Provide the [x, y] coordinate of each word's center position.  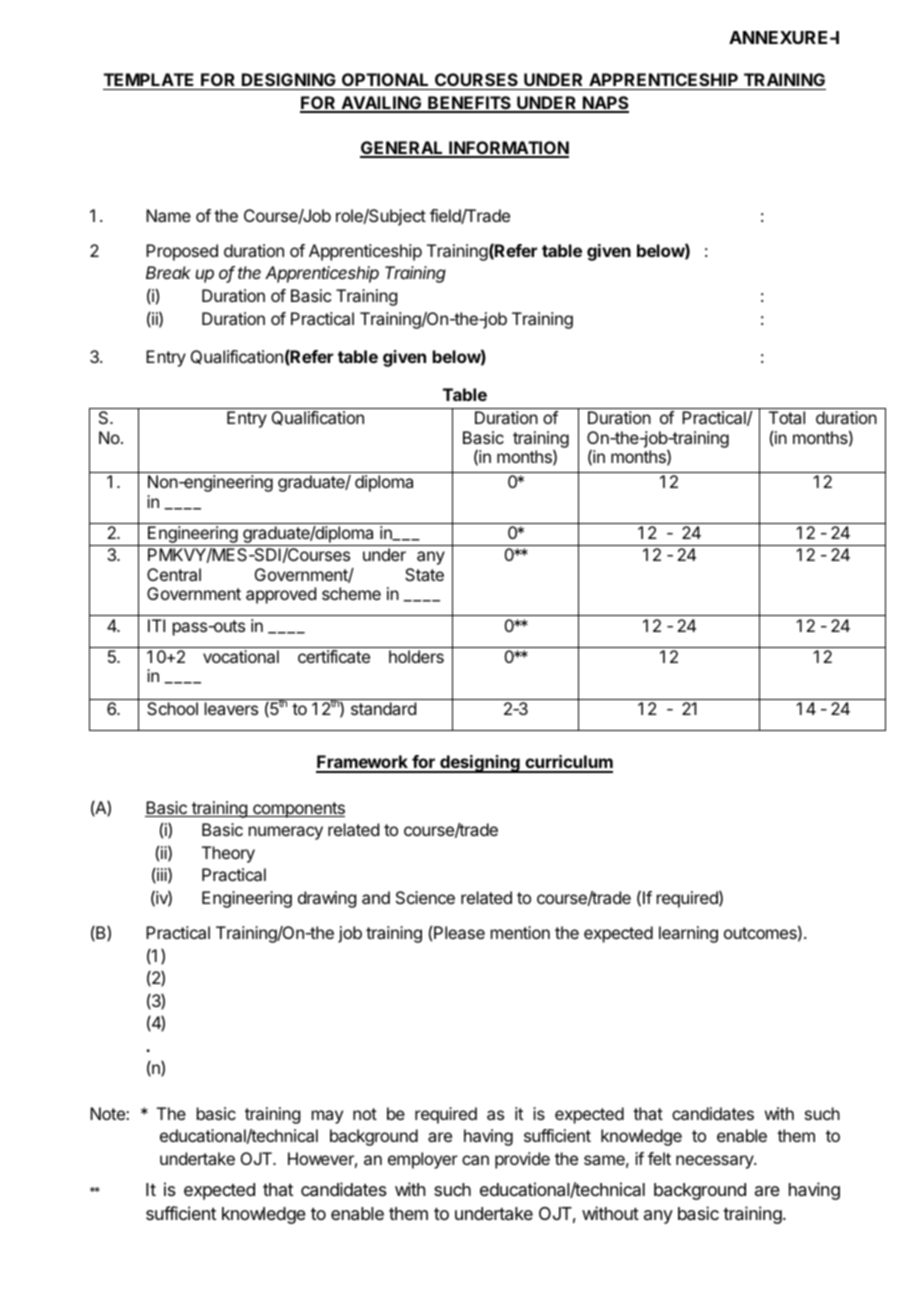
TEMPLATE [149, 79]
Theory [228, 854]
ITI [156, 625]
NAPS [605, 104]
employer [423, 1160]
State [424, 574]
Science [425, 897]
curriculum [568, 763]
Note [108, 1113]
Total [787, 417]
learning [688, 934]
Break [168, 272]
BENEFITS [469, 104]
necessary [715, 1162]
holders [416, 656]
